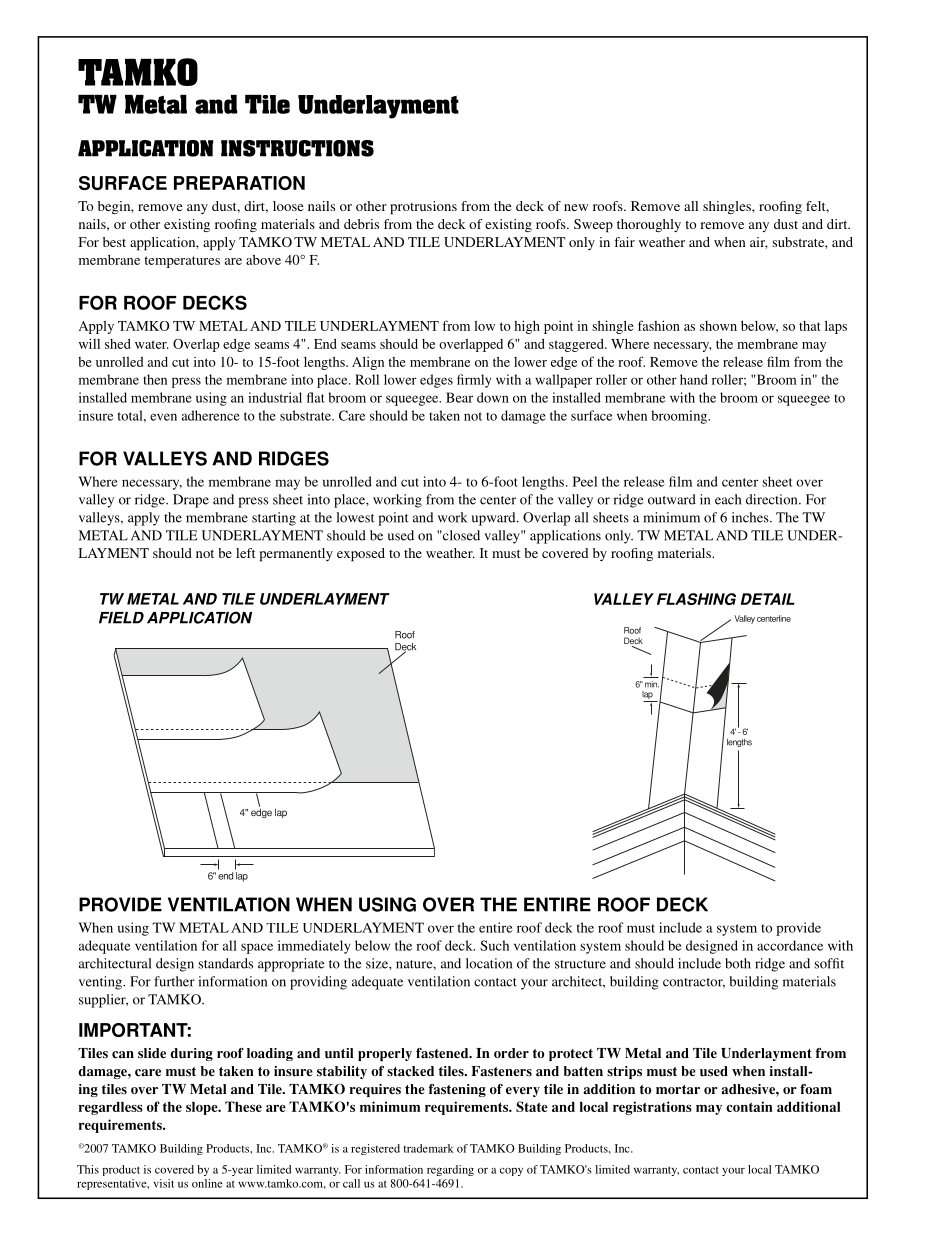 This document has height=1233, width=952. I want to click on PREPARATION, so click(239, 183).
